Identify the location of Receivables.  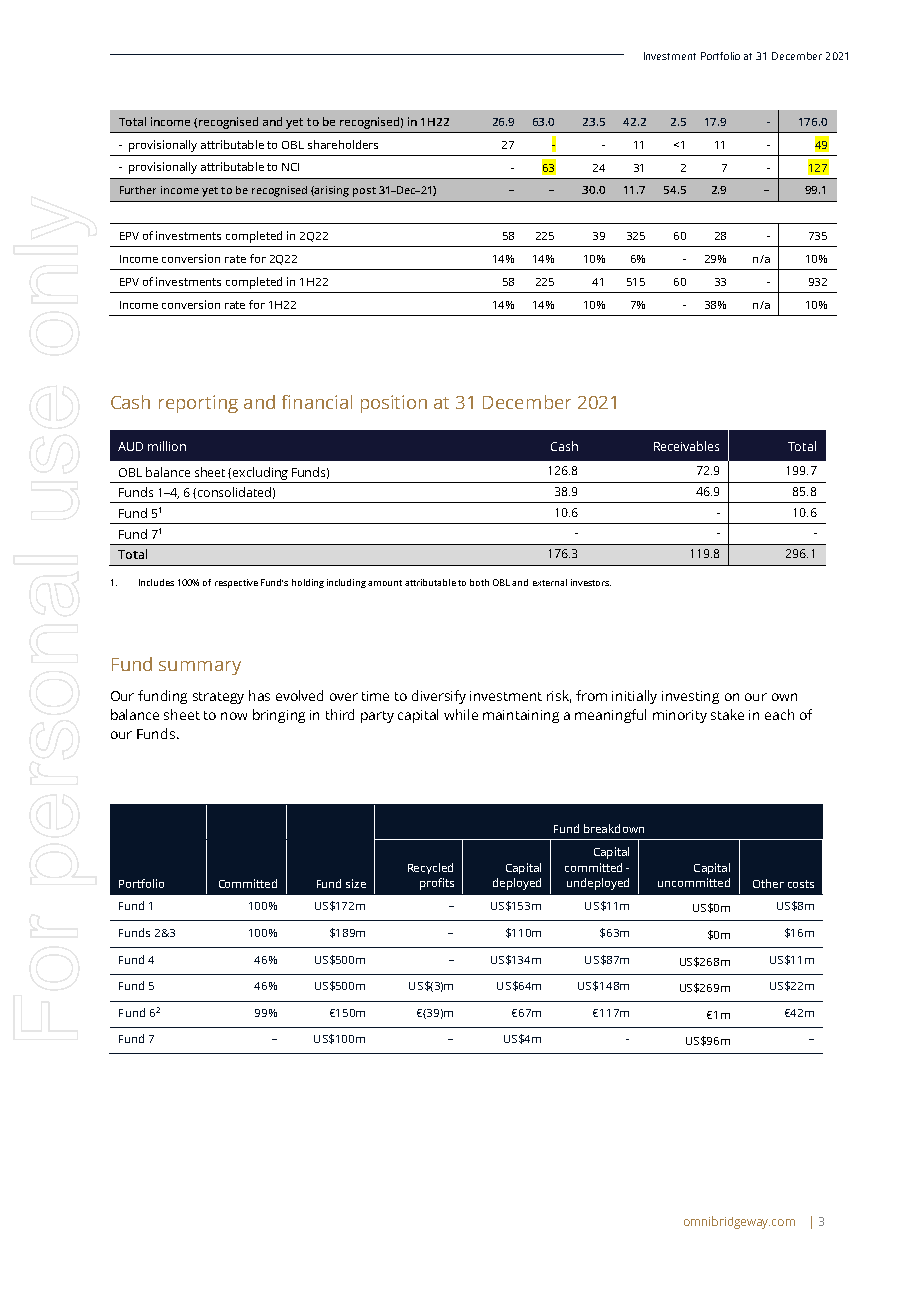
(686, 446).
